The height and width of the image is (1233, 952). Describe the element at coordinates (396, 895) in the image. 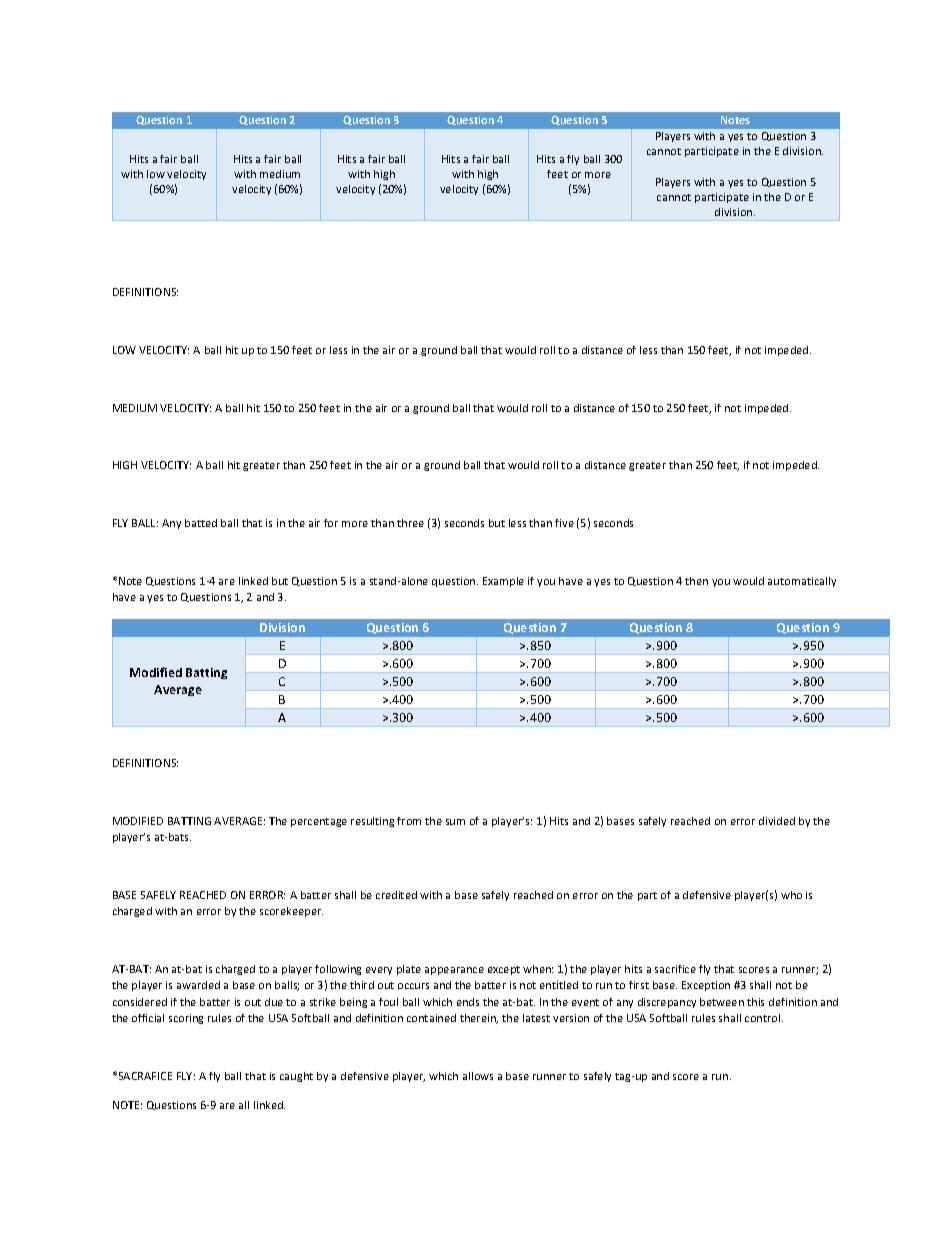

I see `credited` at that location.
